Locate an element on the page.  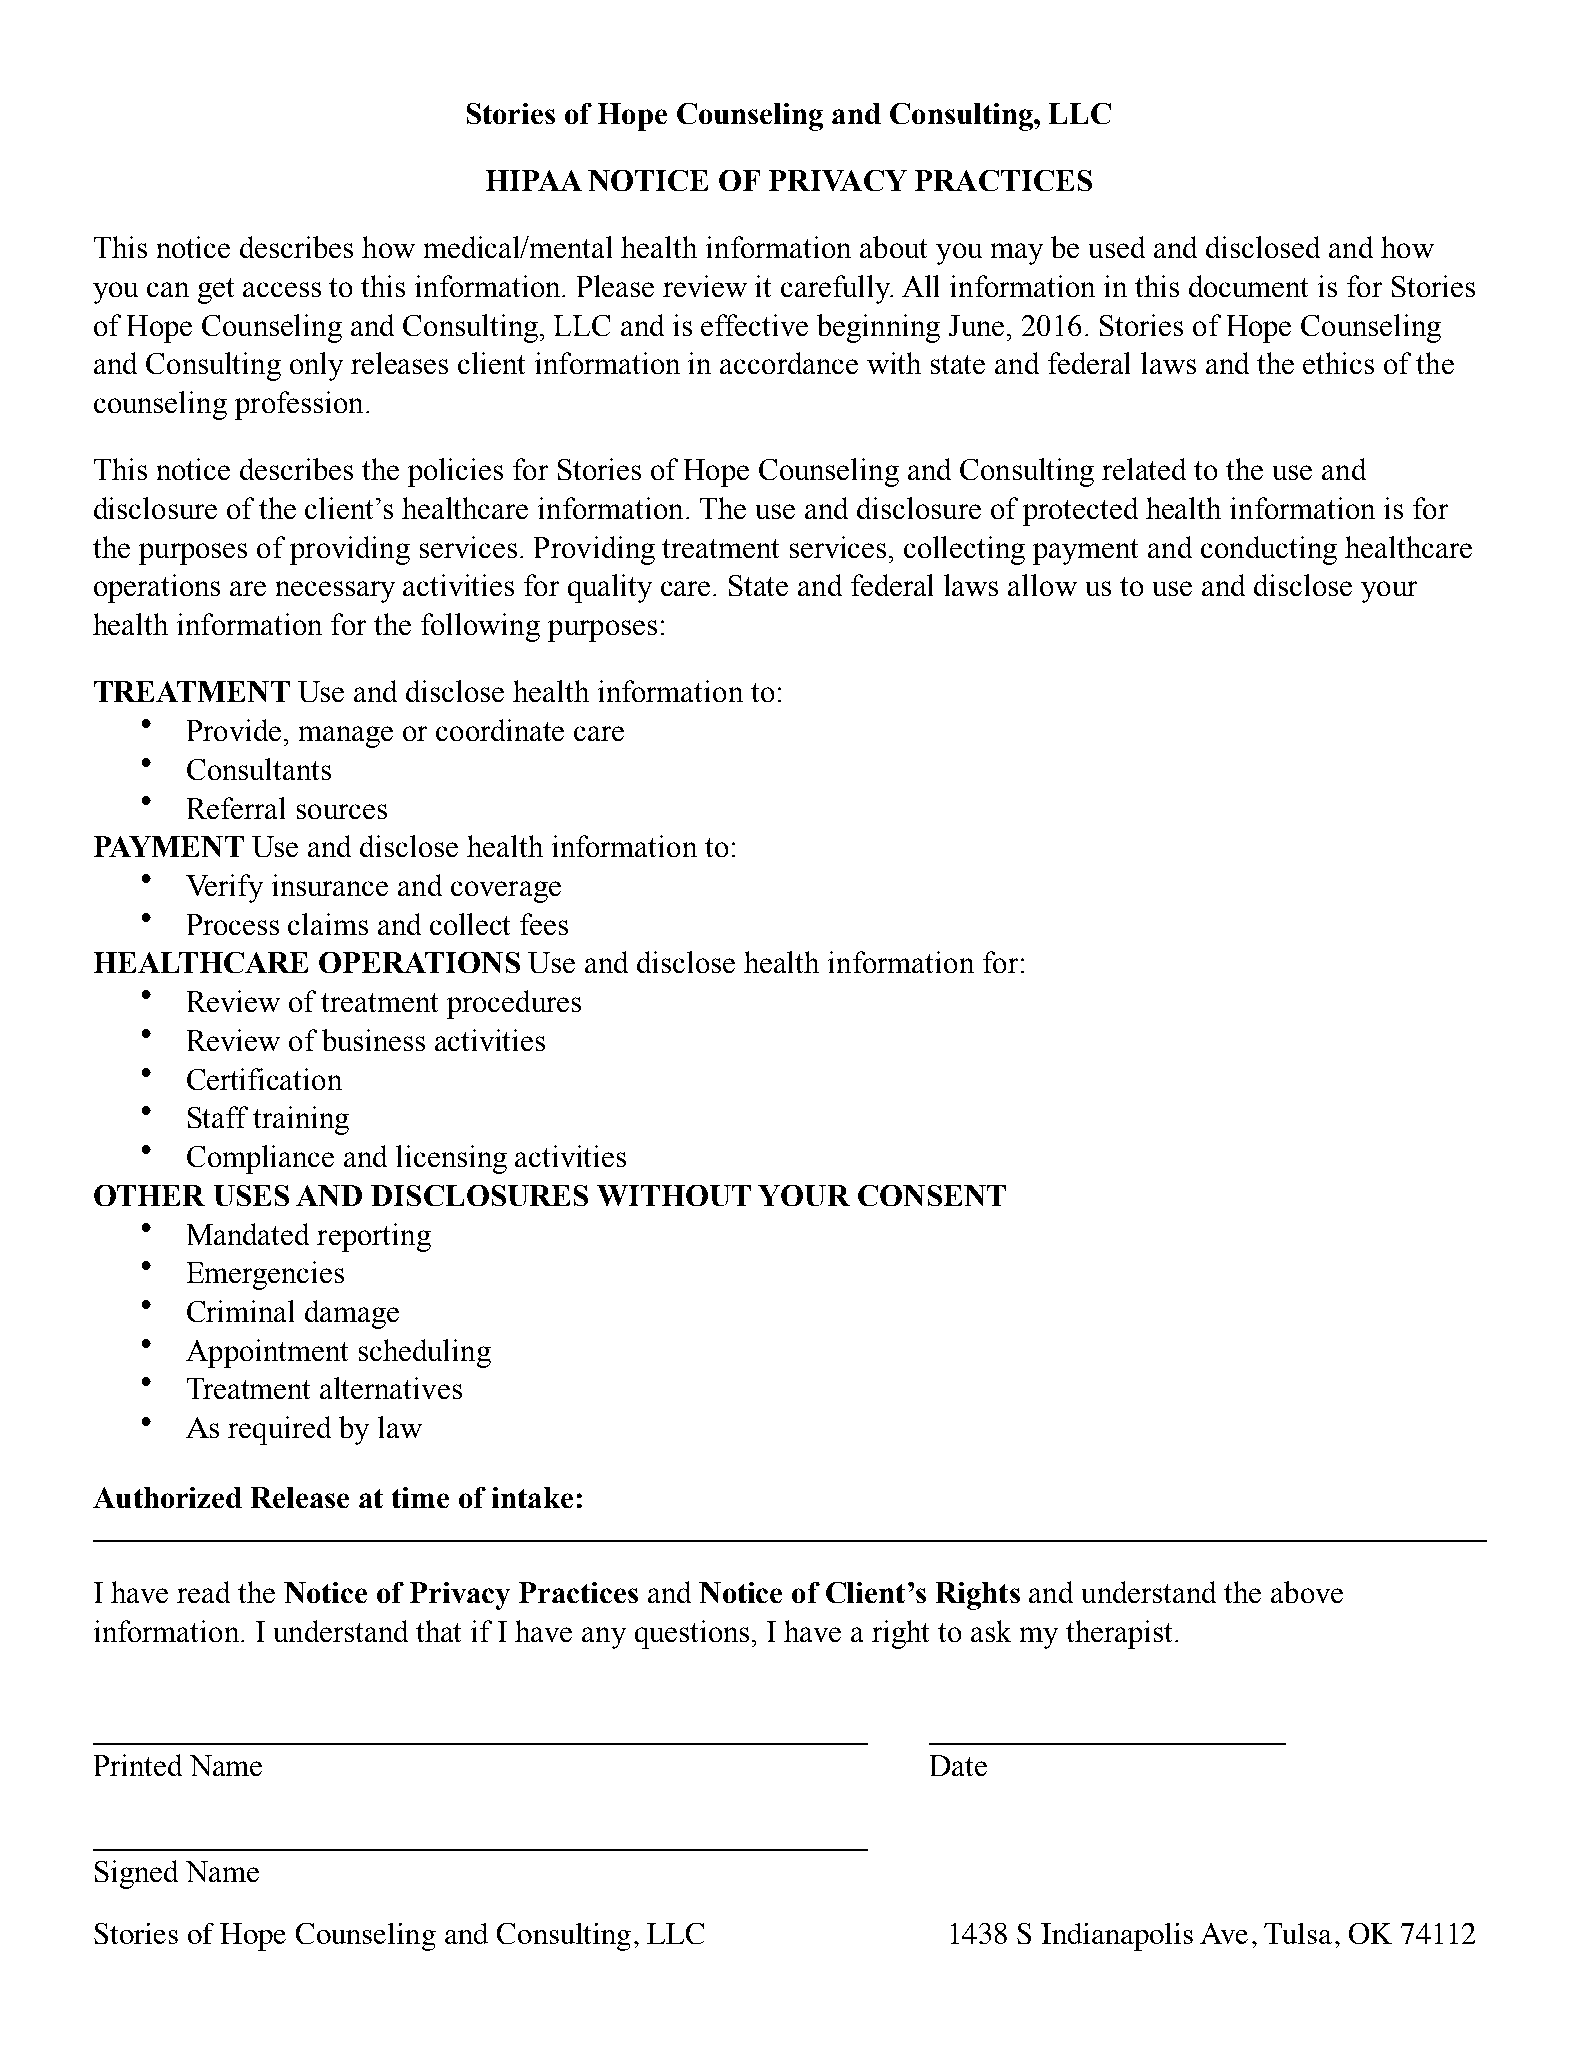
required is located at coordinates (279, 1430).
